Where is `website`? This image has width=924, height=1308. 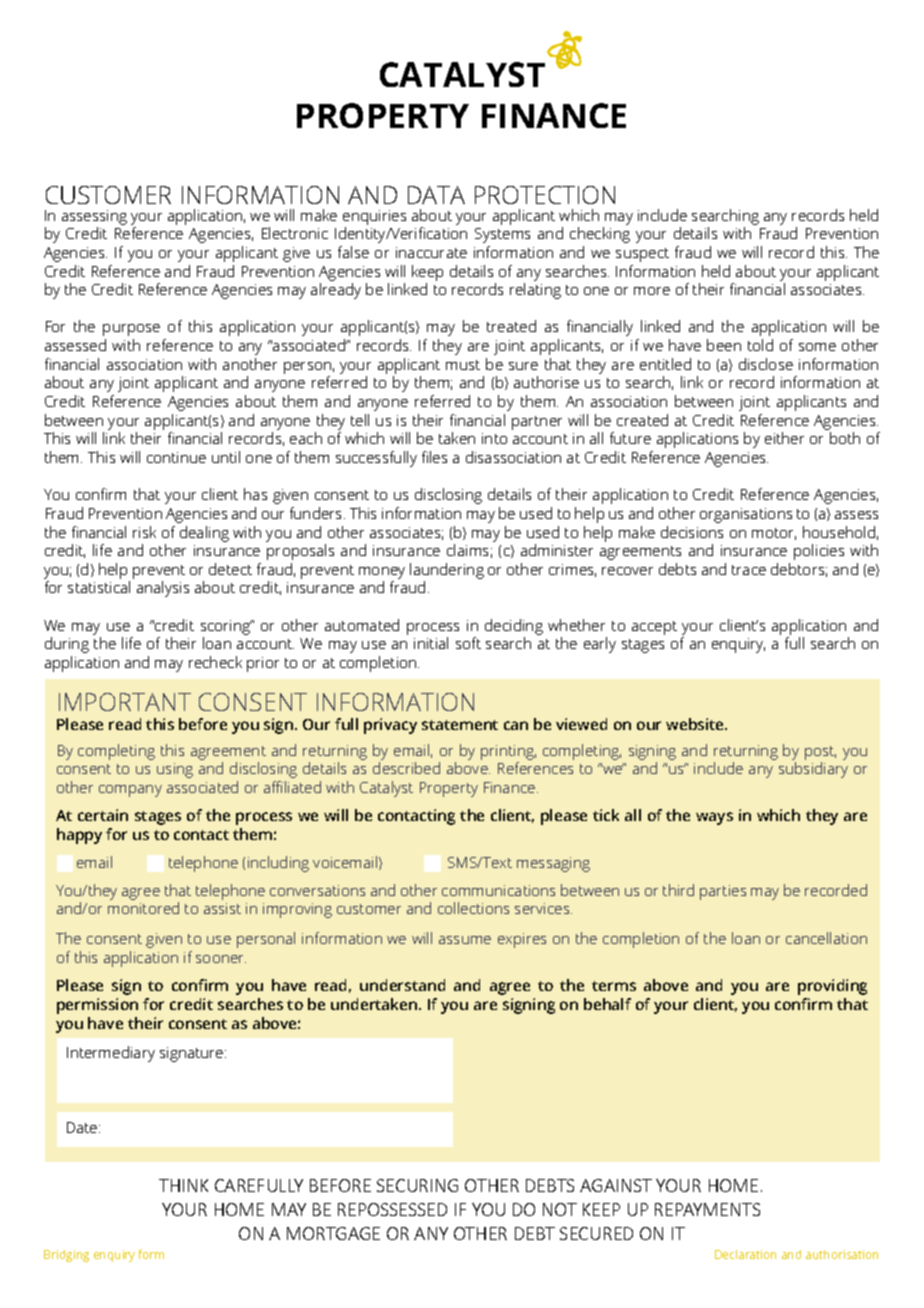 website is located at coordinates (696, 724).
